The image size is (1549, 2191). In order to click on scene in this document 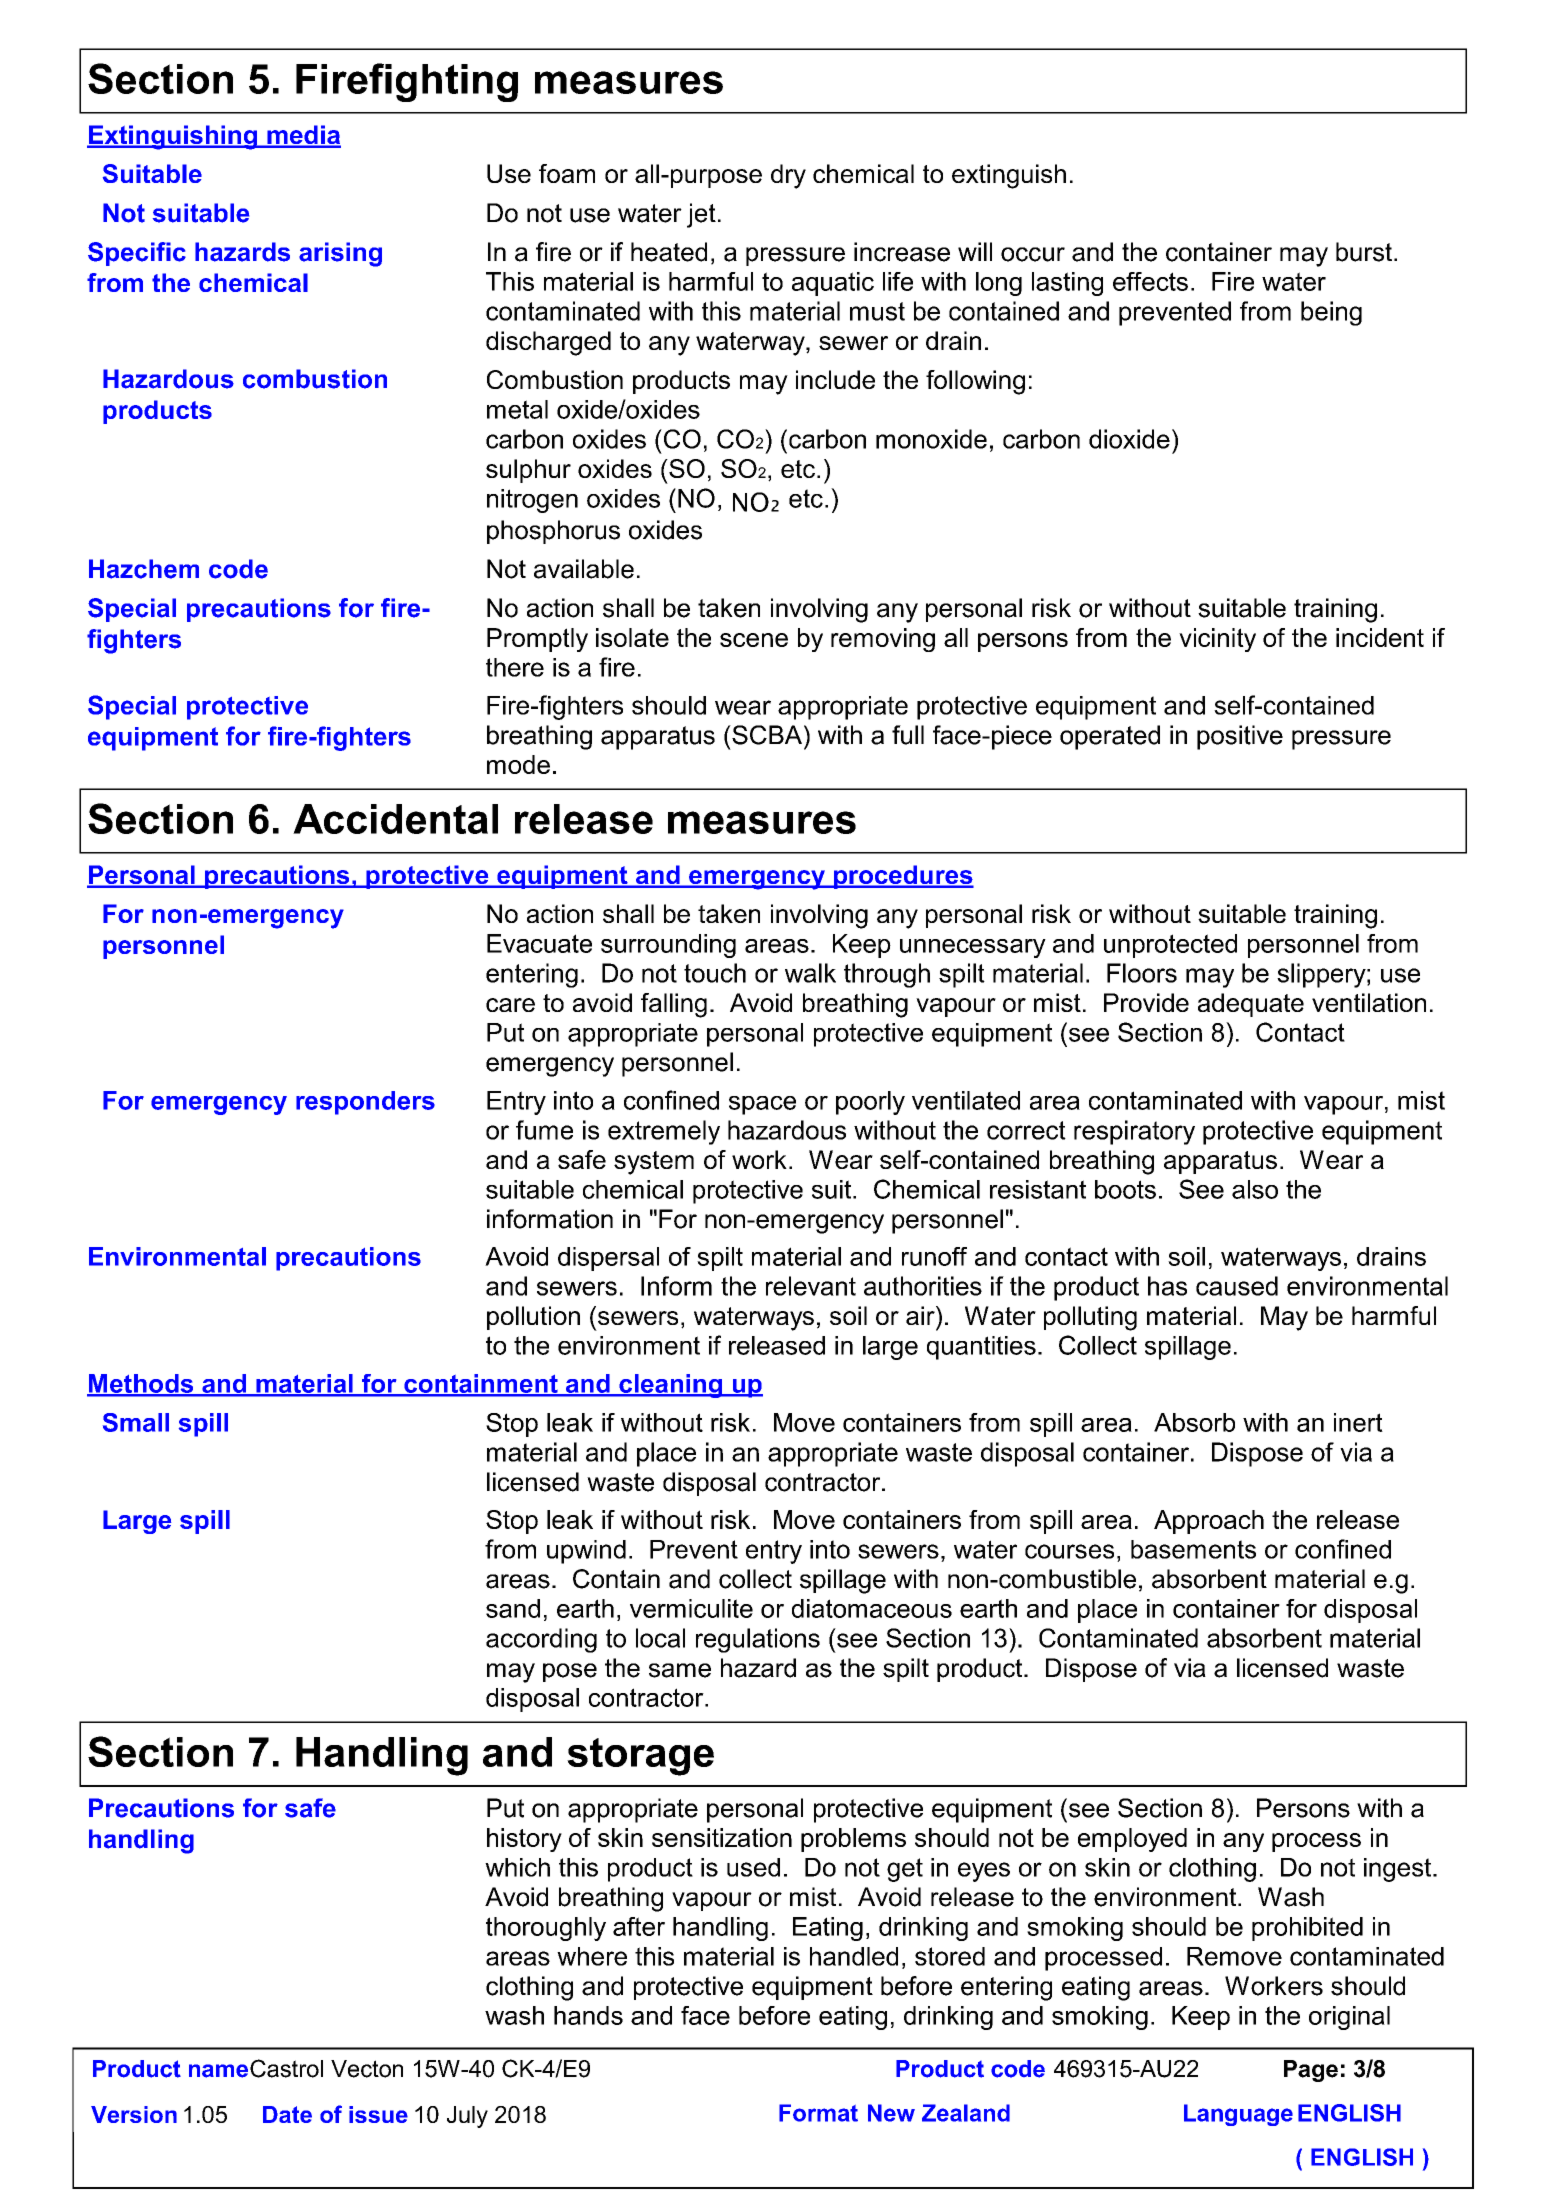, I will do `click(754, 640)`.
